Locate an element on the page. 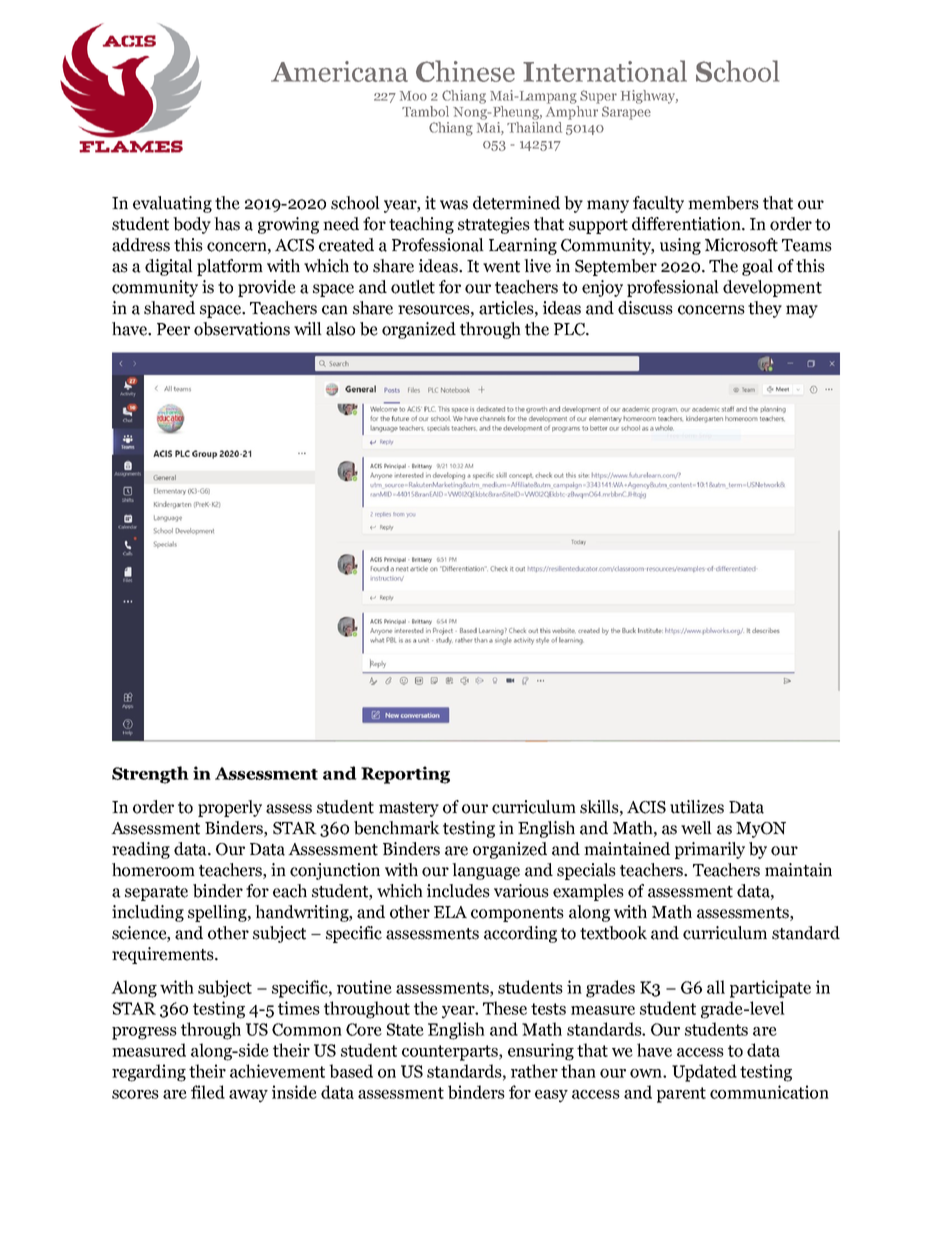 Image resolution: width=952 pixels, height=1233 pixels. counterparts is located at coordinates (451, 1053).
